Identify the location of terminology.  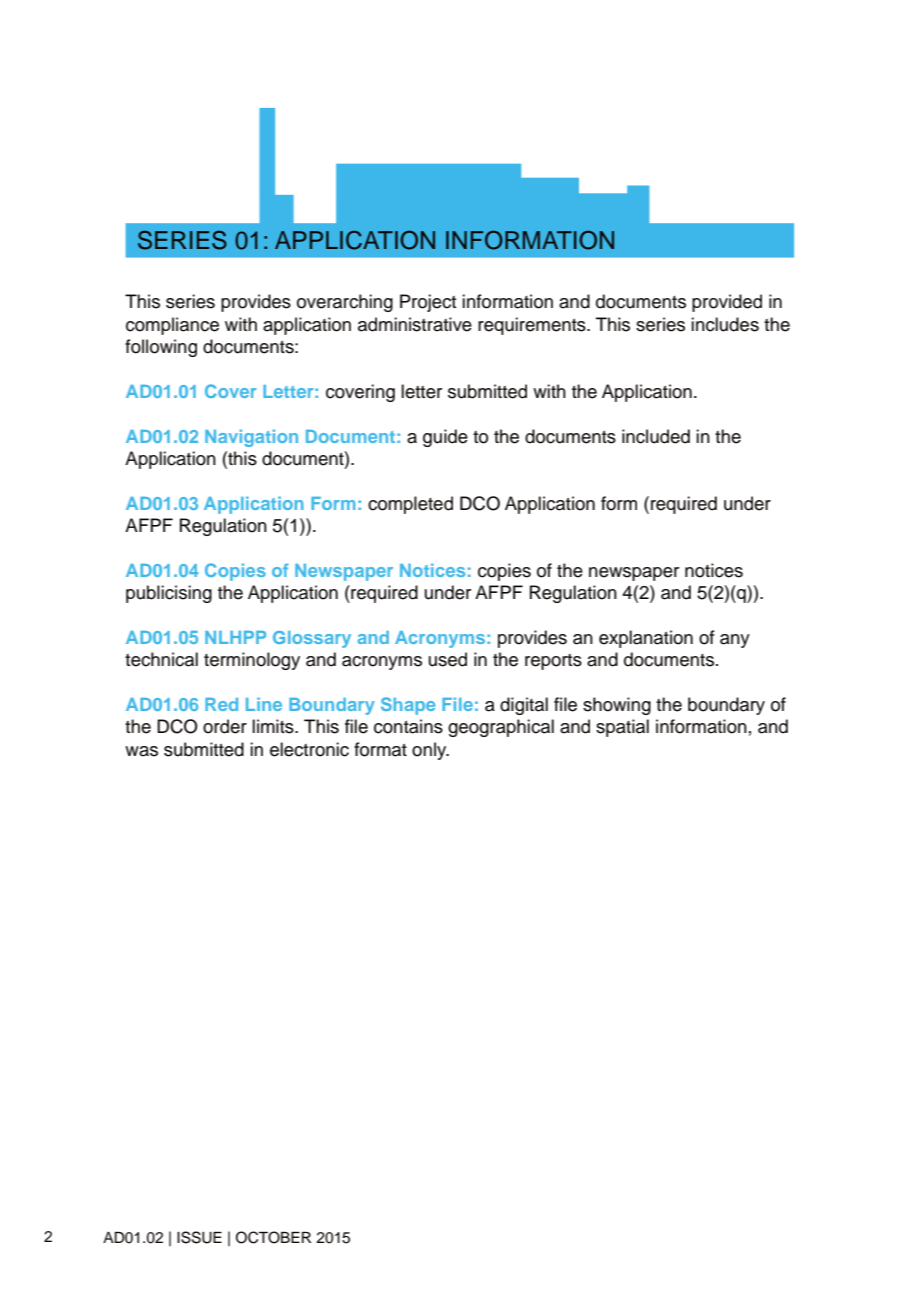
(252, 661).
